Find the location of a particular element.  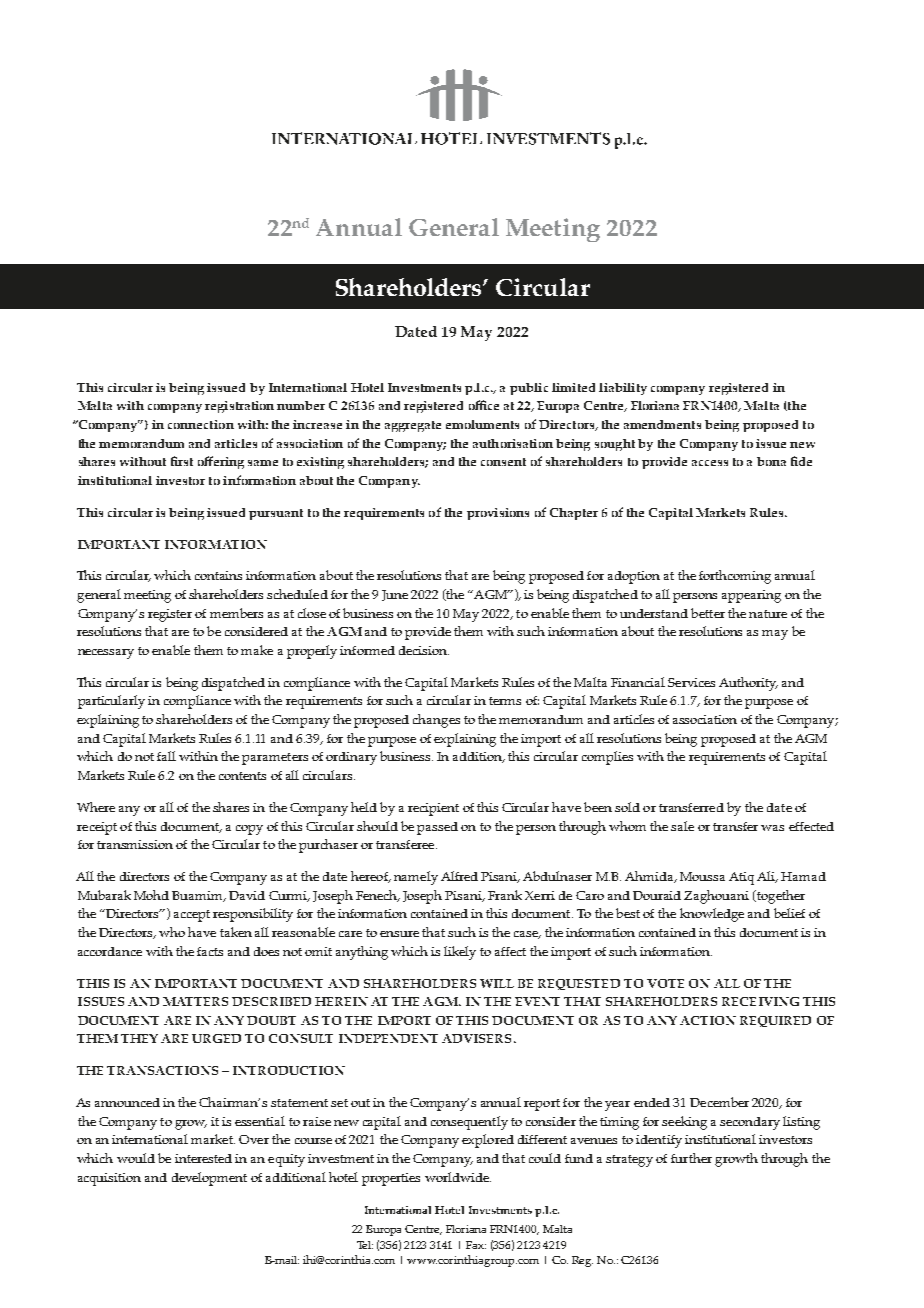

Authority is located at coordinates (748, 684).
